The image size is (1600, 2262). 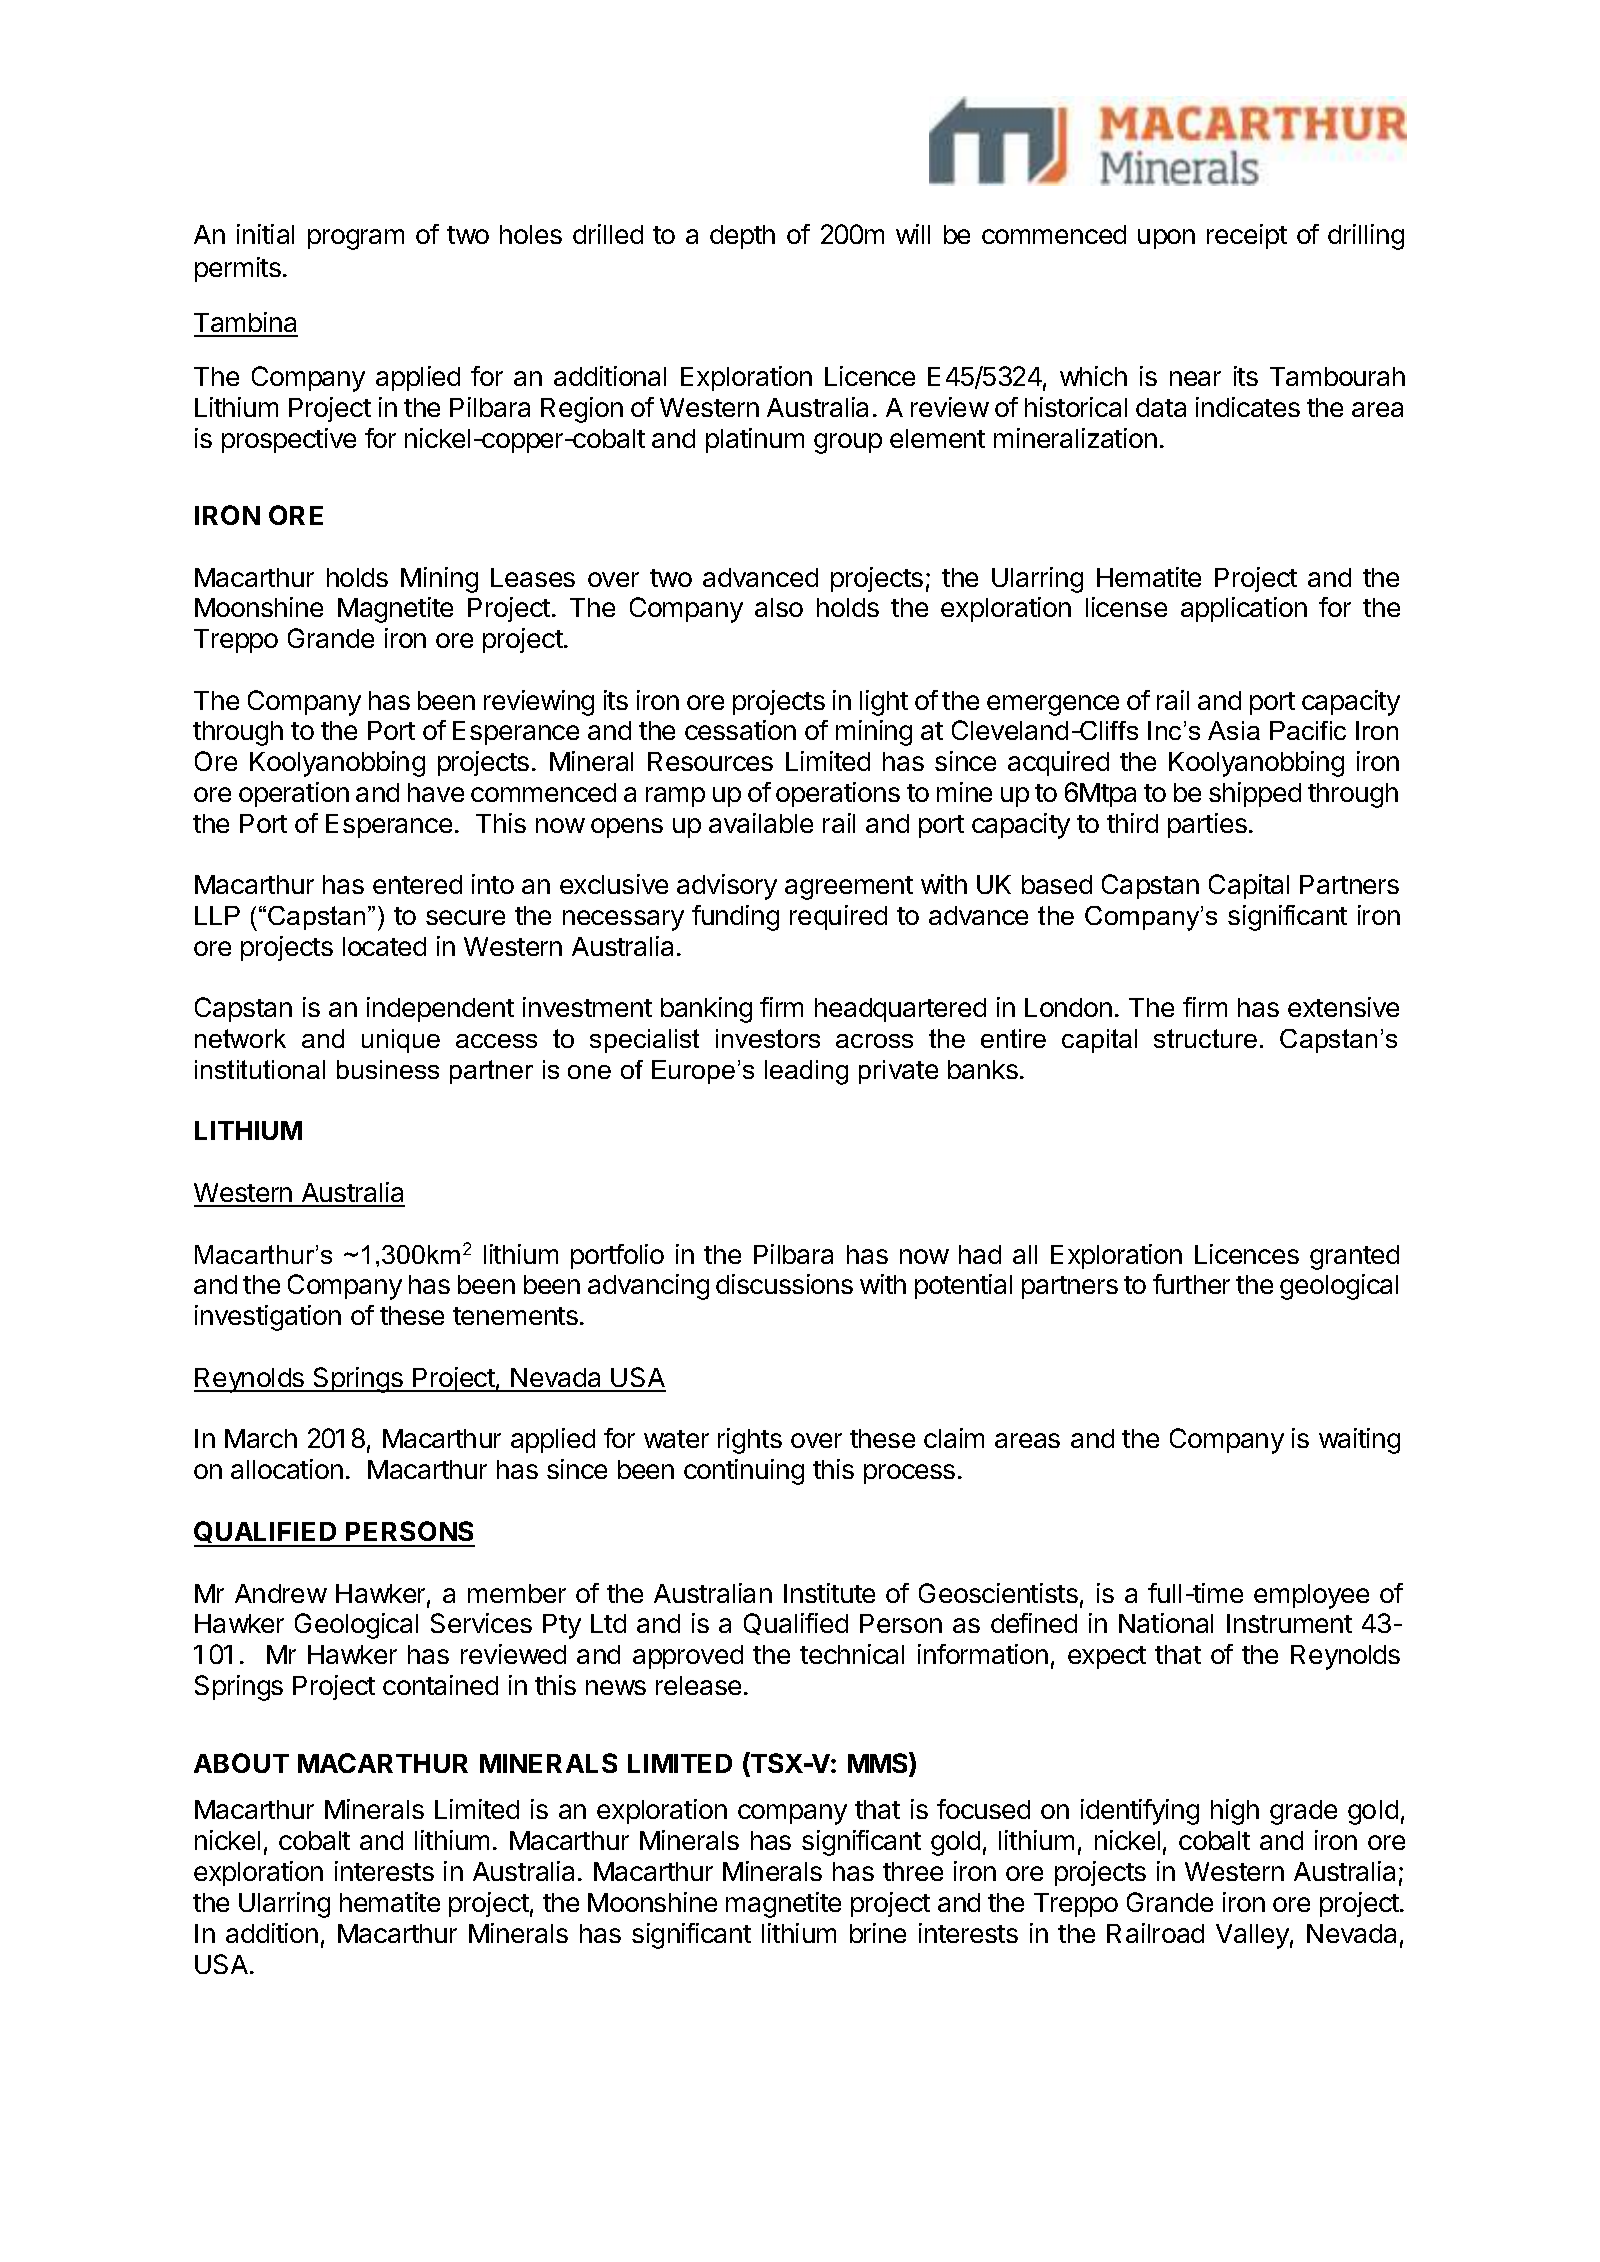 I want to click on receipt, so click(x=1247, y=236).
